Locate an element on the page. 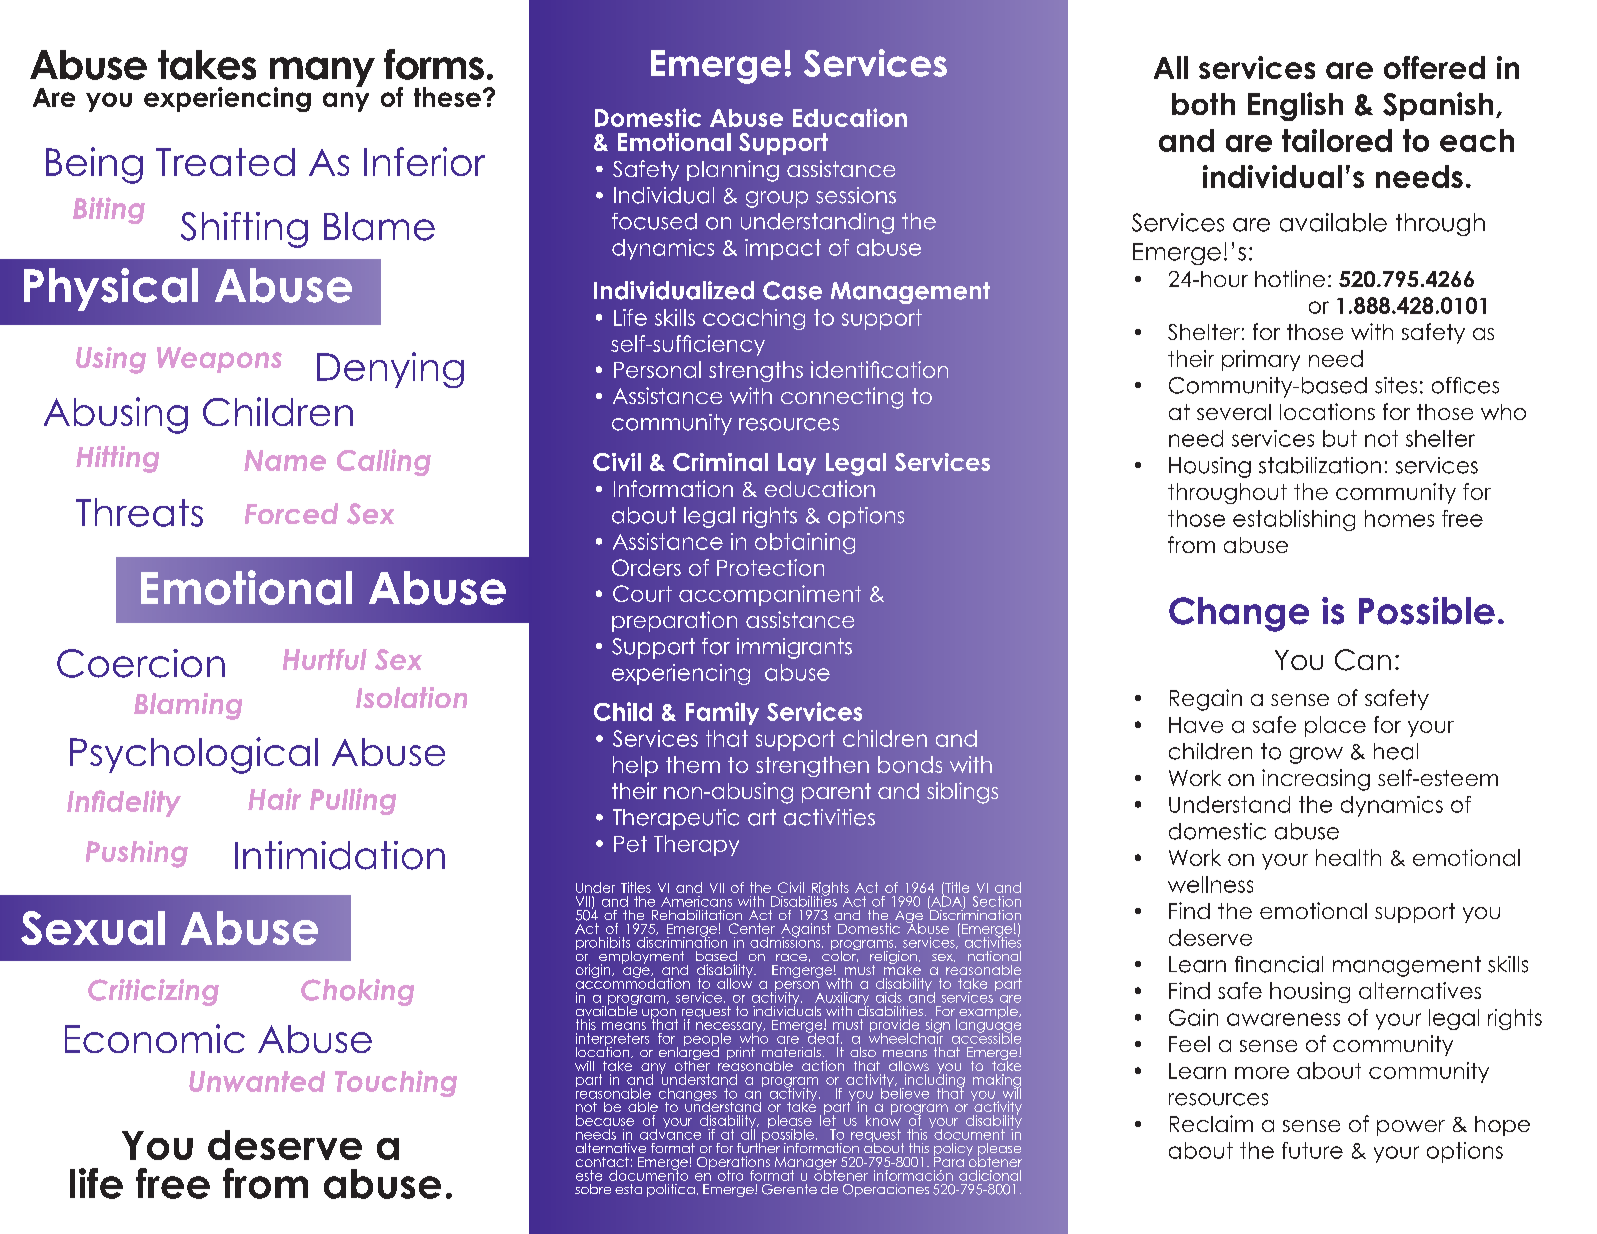 The width and height of the document is (1597, 1234). future is located at coordinates (1312, 1150).
